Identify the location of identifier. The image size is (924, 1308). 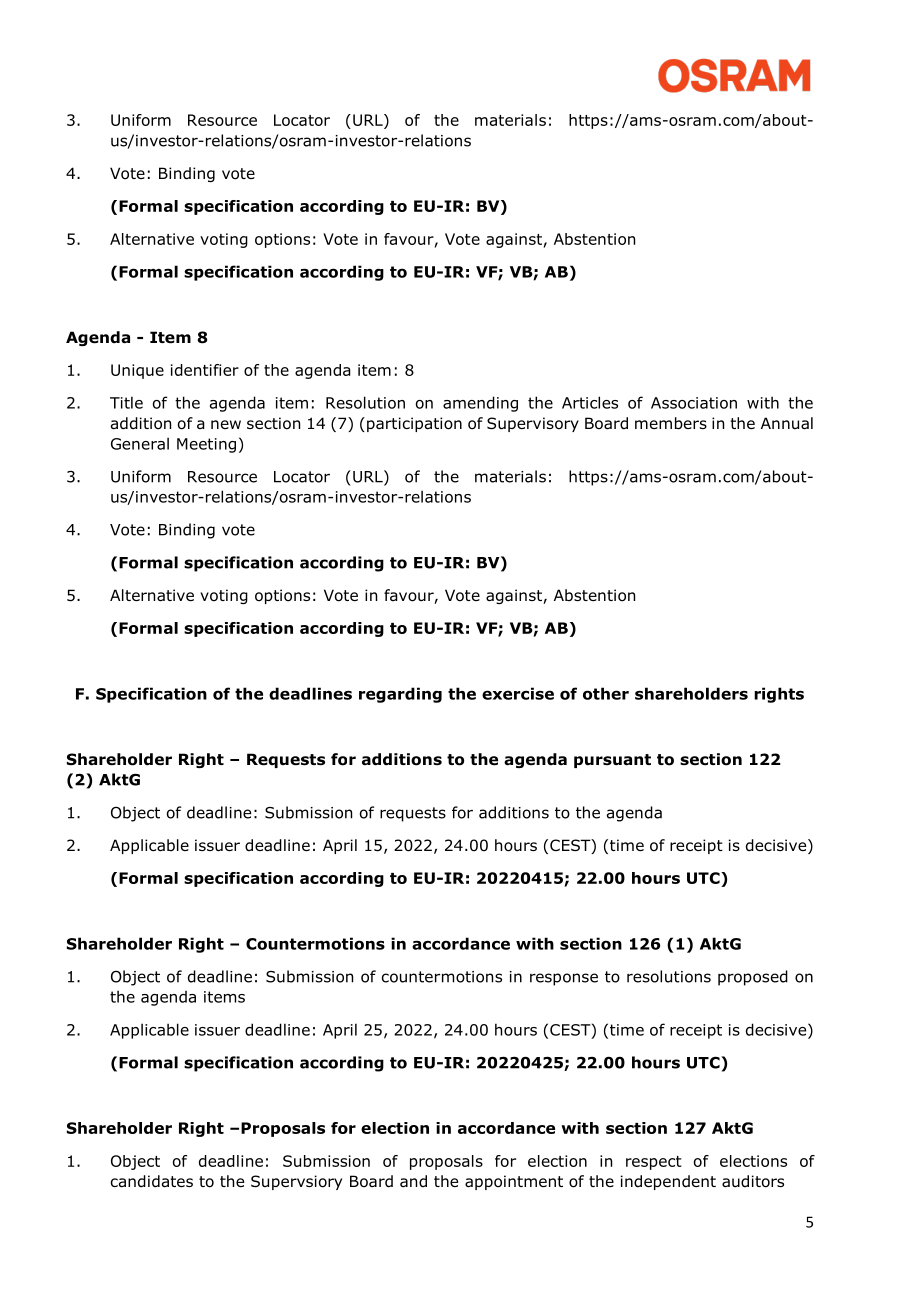
(205, 370).
